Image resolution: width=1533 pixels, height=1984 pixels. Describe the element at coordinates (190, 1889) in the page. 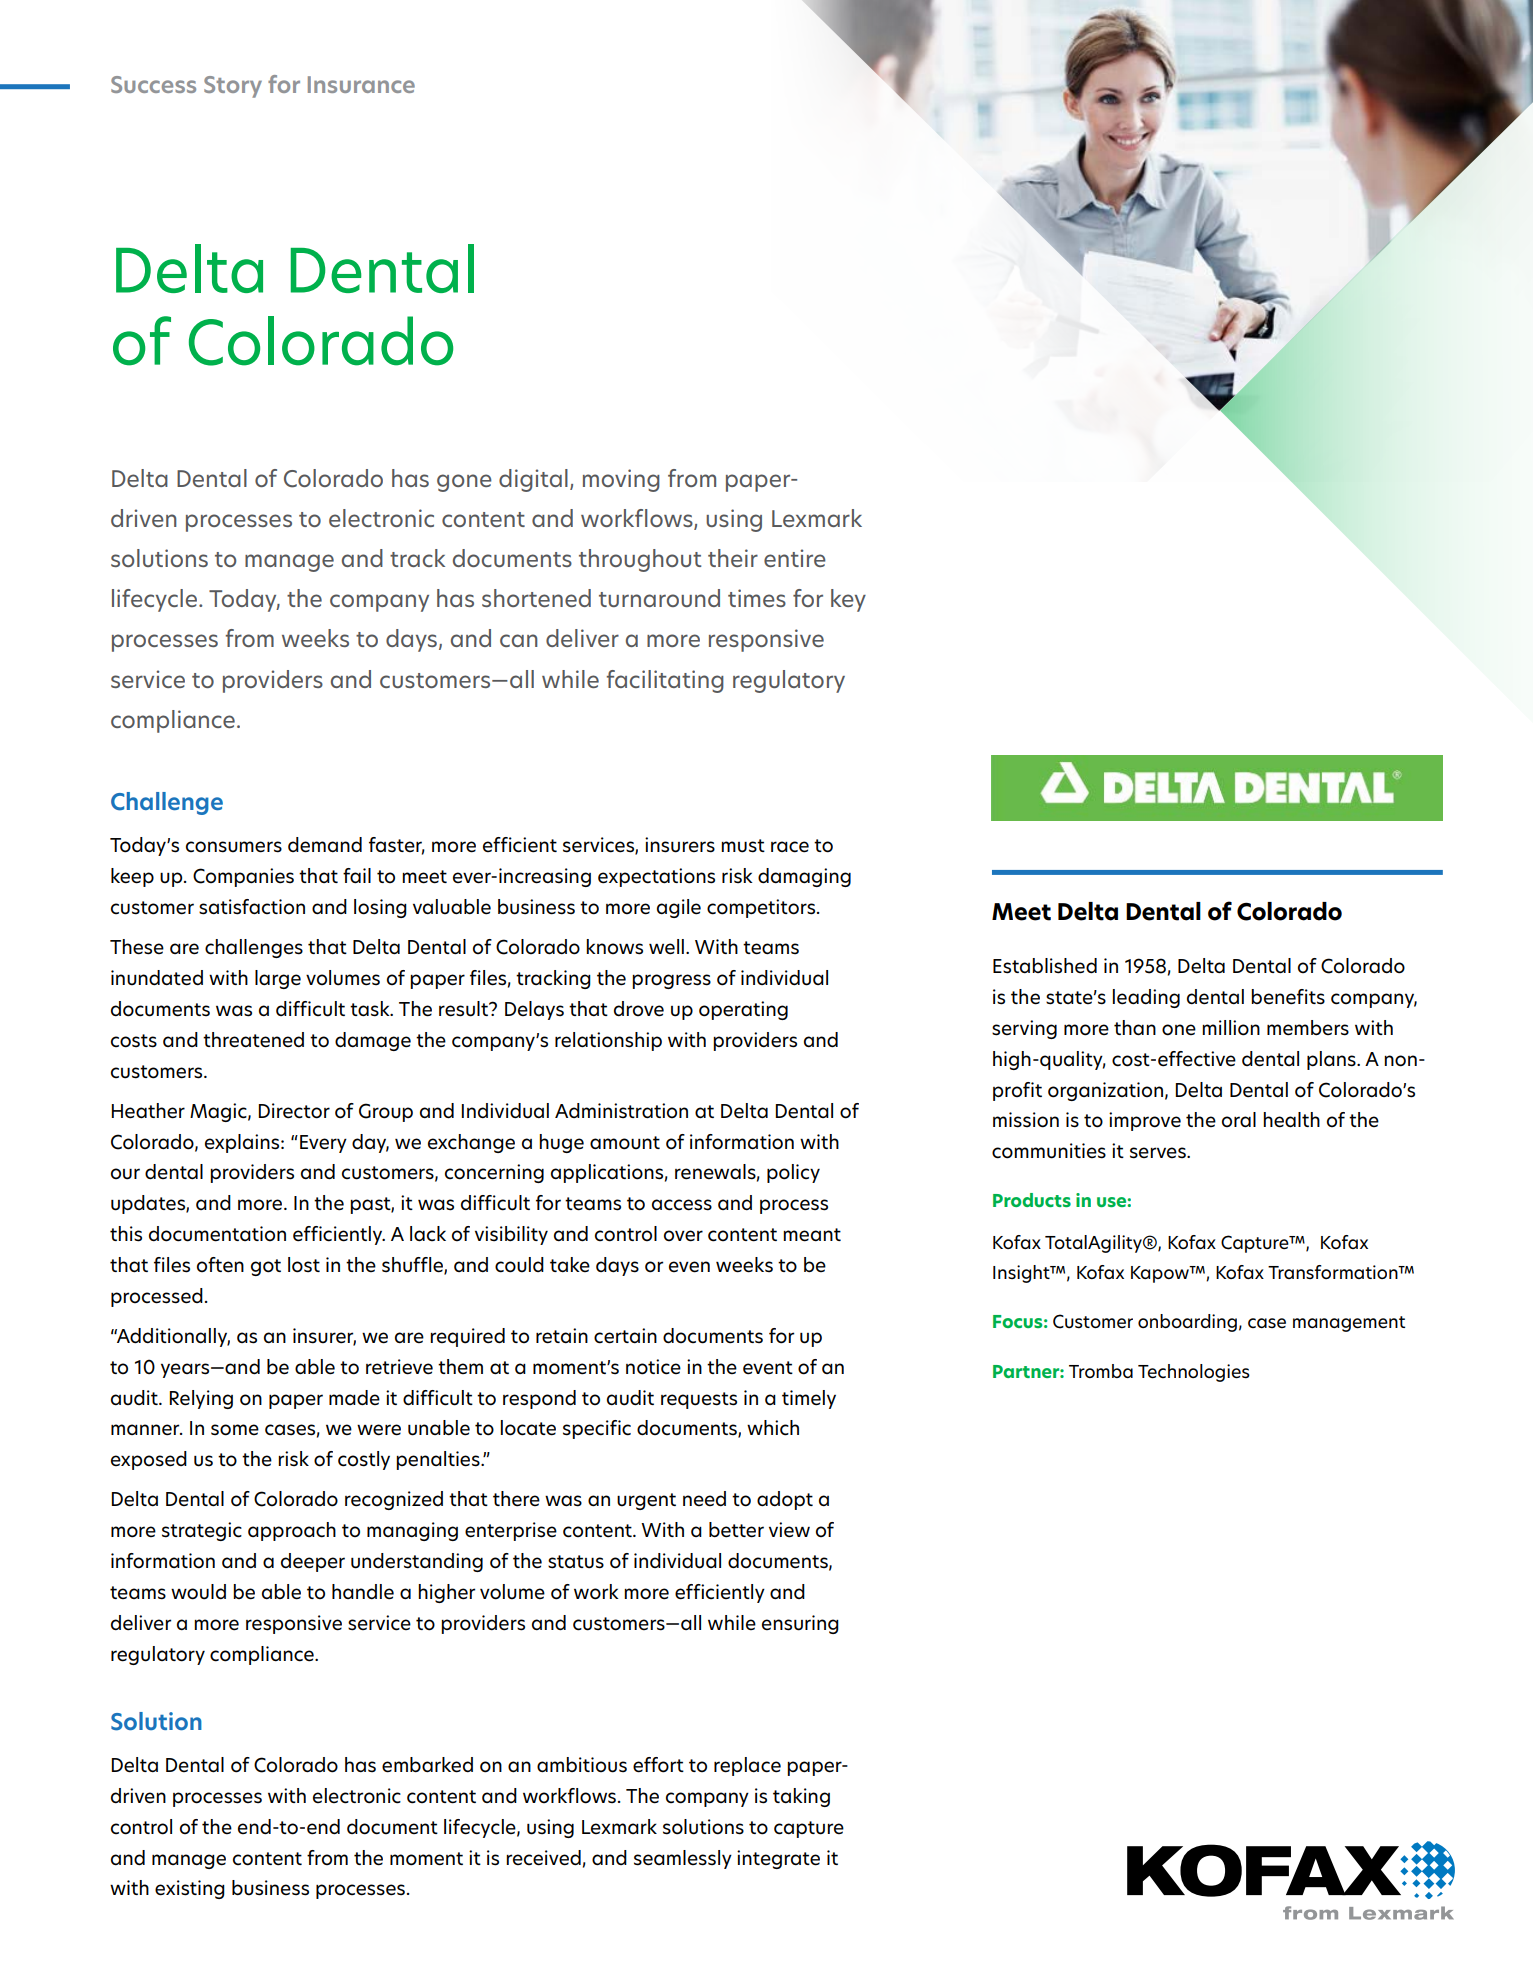

I see `existing` at that location.
